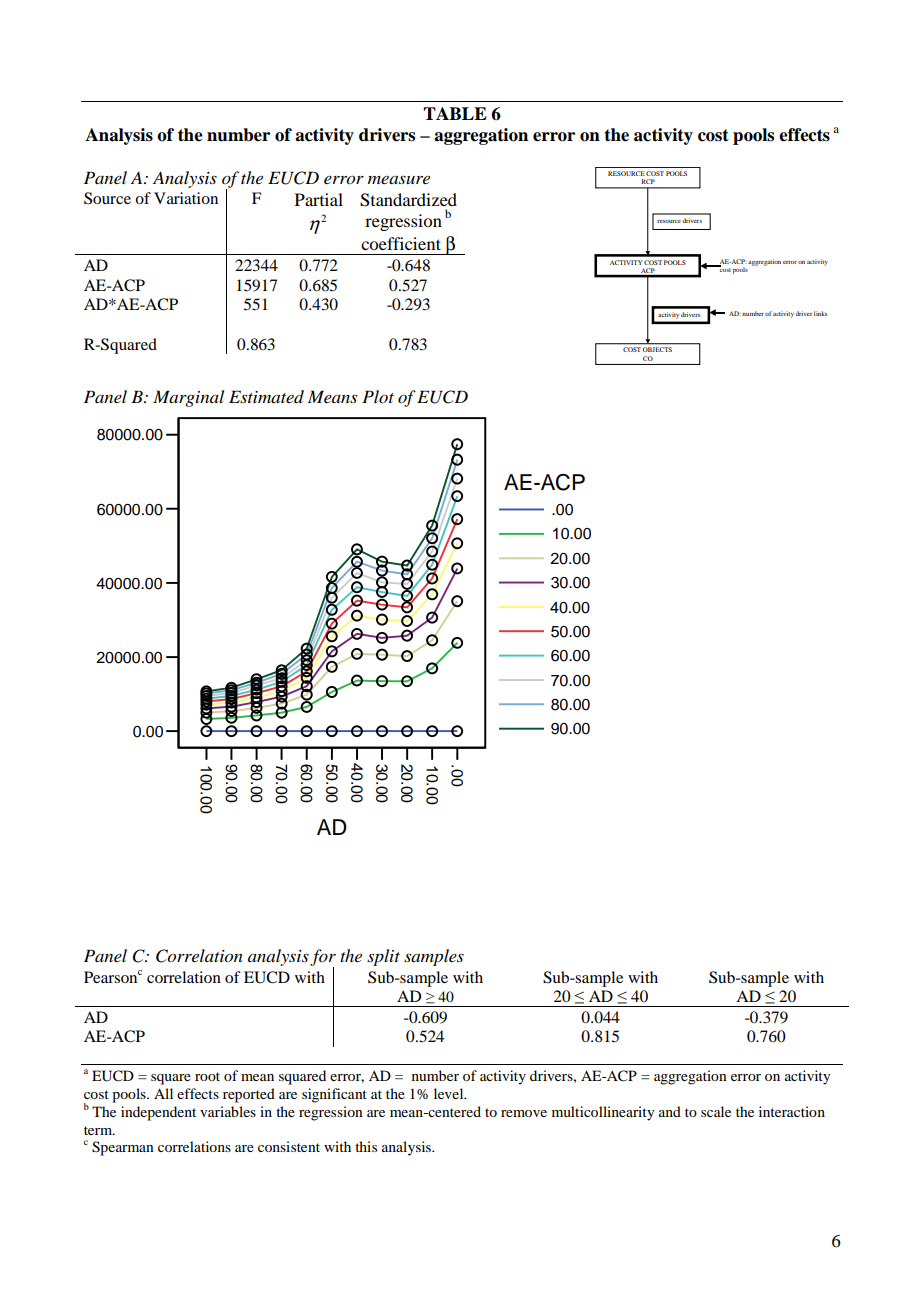 This screenshot has height=1308, width=924. What do you see at coordinates (158, 1113) in the screenshot?
I see `independent` at bounding box center [158, 1113].
